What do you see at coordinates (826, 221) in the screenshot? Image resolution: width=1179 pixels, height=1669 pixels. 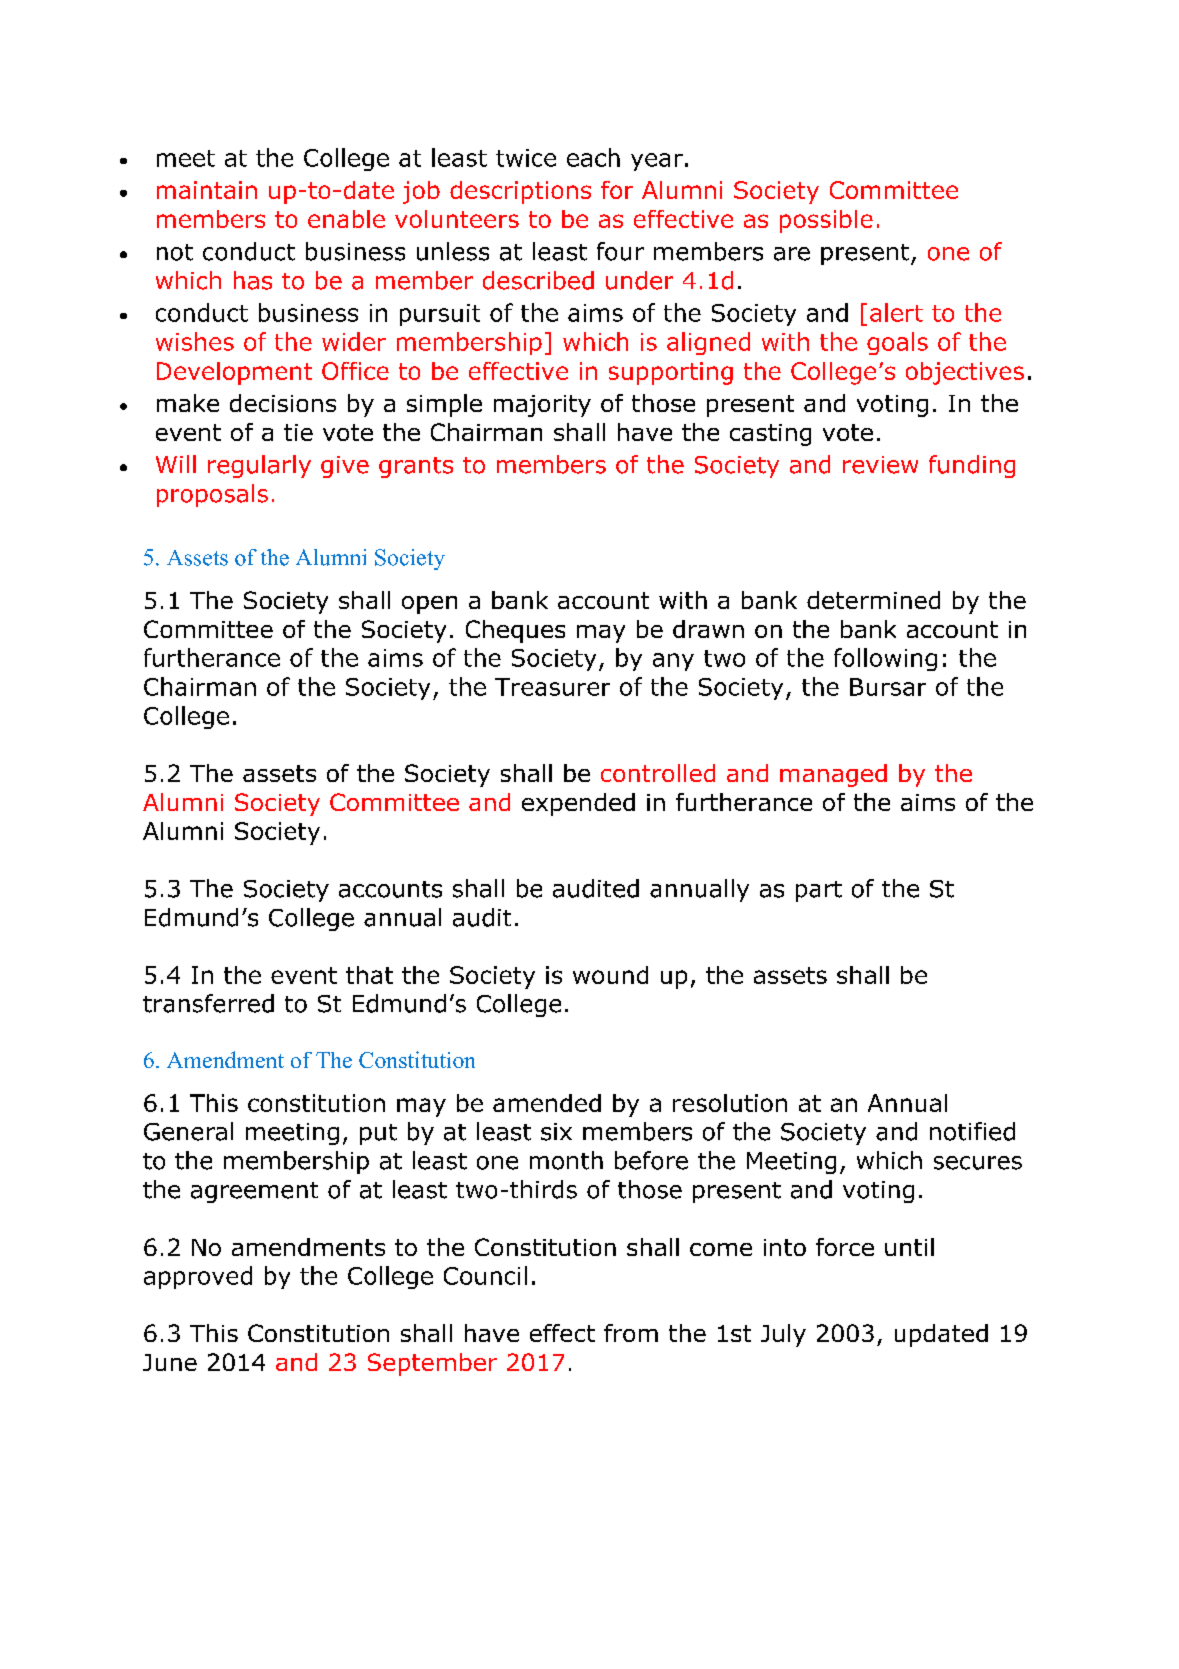 I see `possible` at bounding box center [826, 221].
